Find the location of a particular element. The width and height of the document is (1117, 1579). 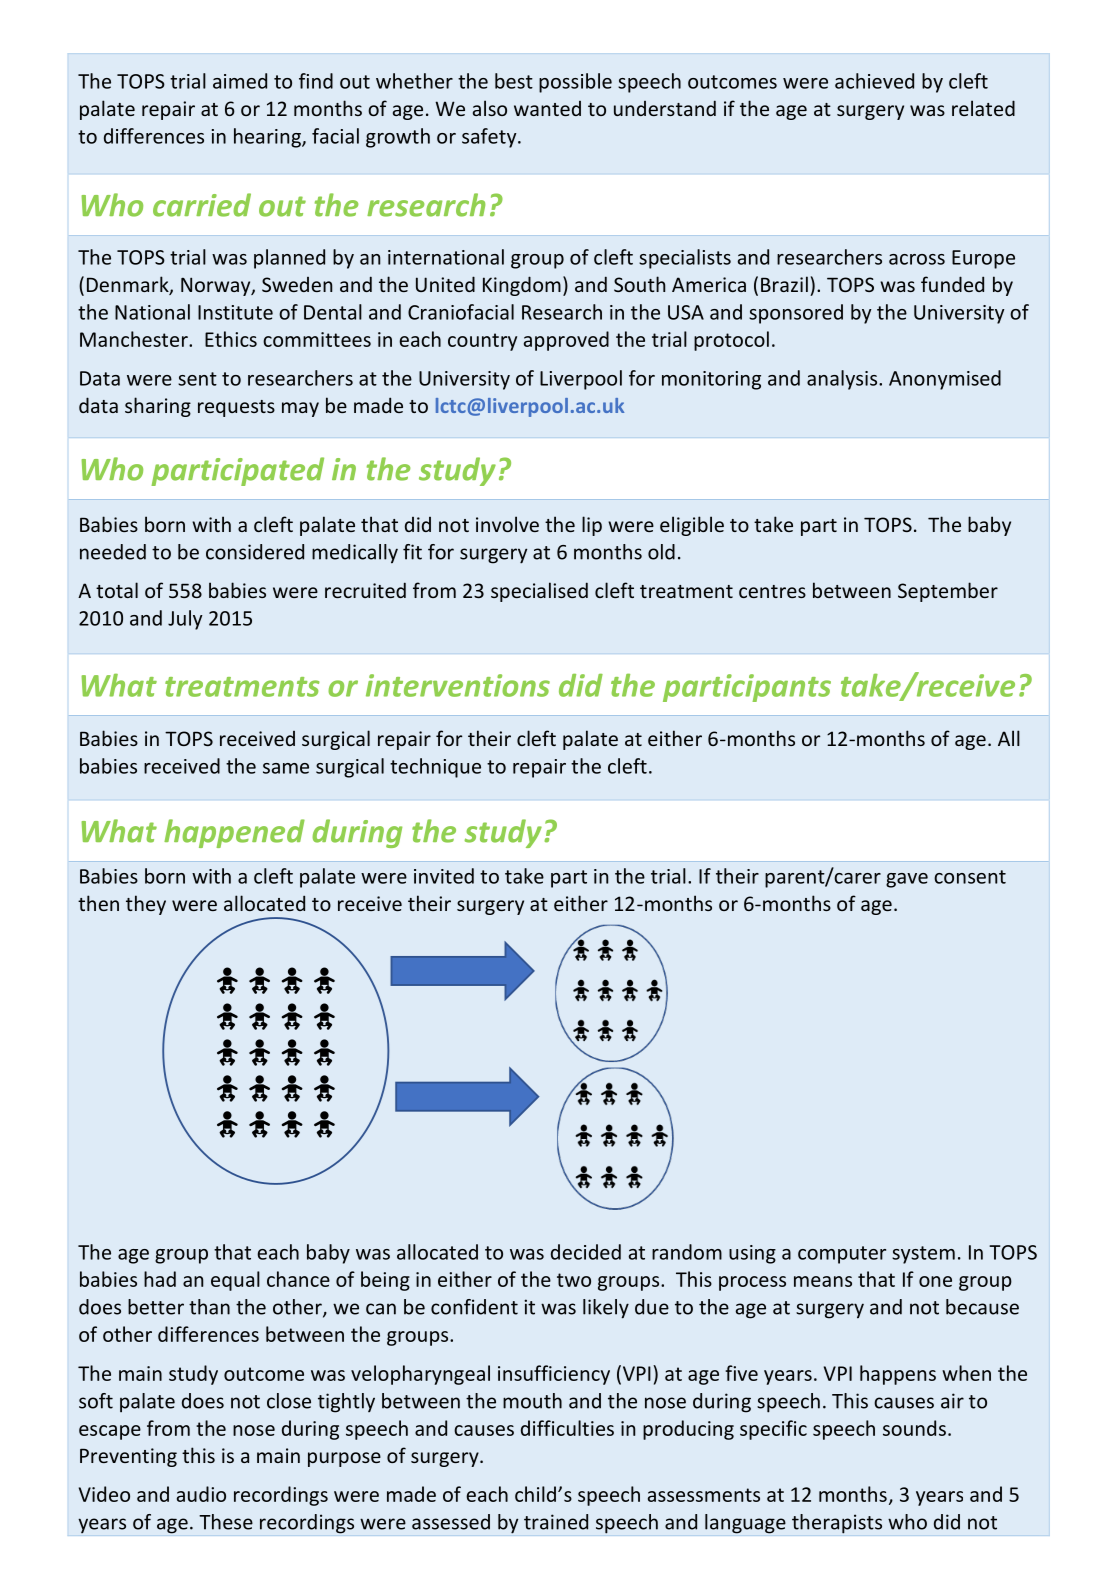

happened is located at coordinates (234, 833).
